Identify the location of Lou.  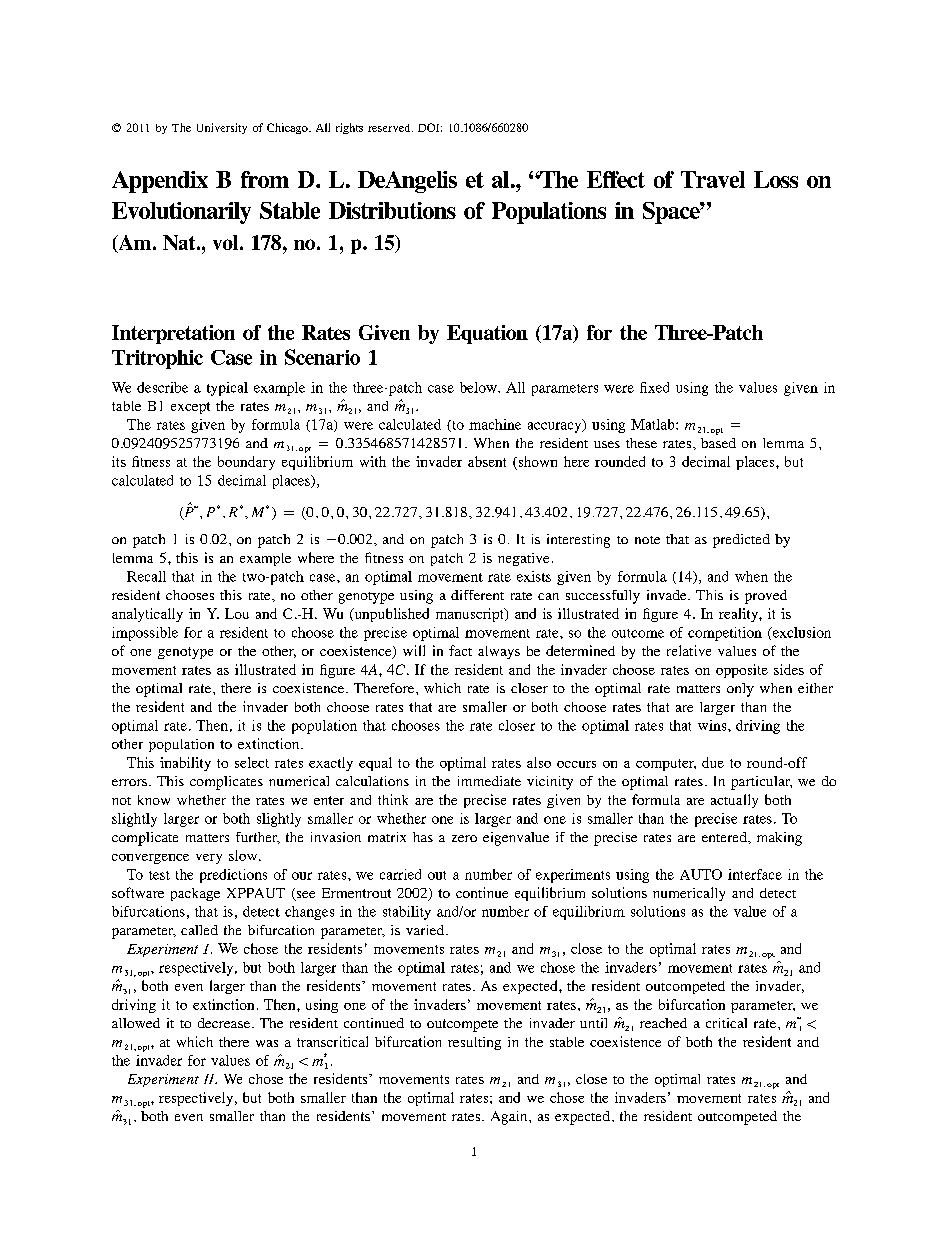
(237, 613).
